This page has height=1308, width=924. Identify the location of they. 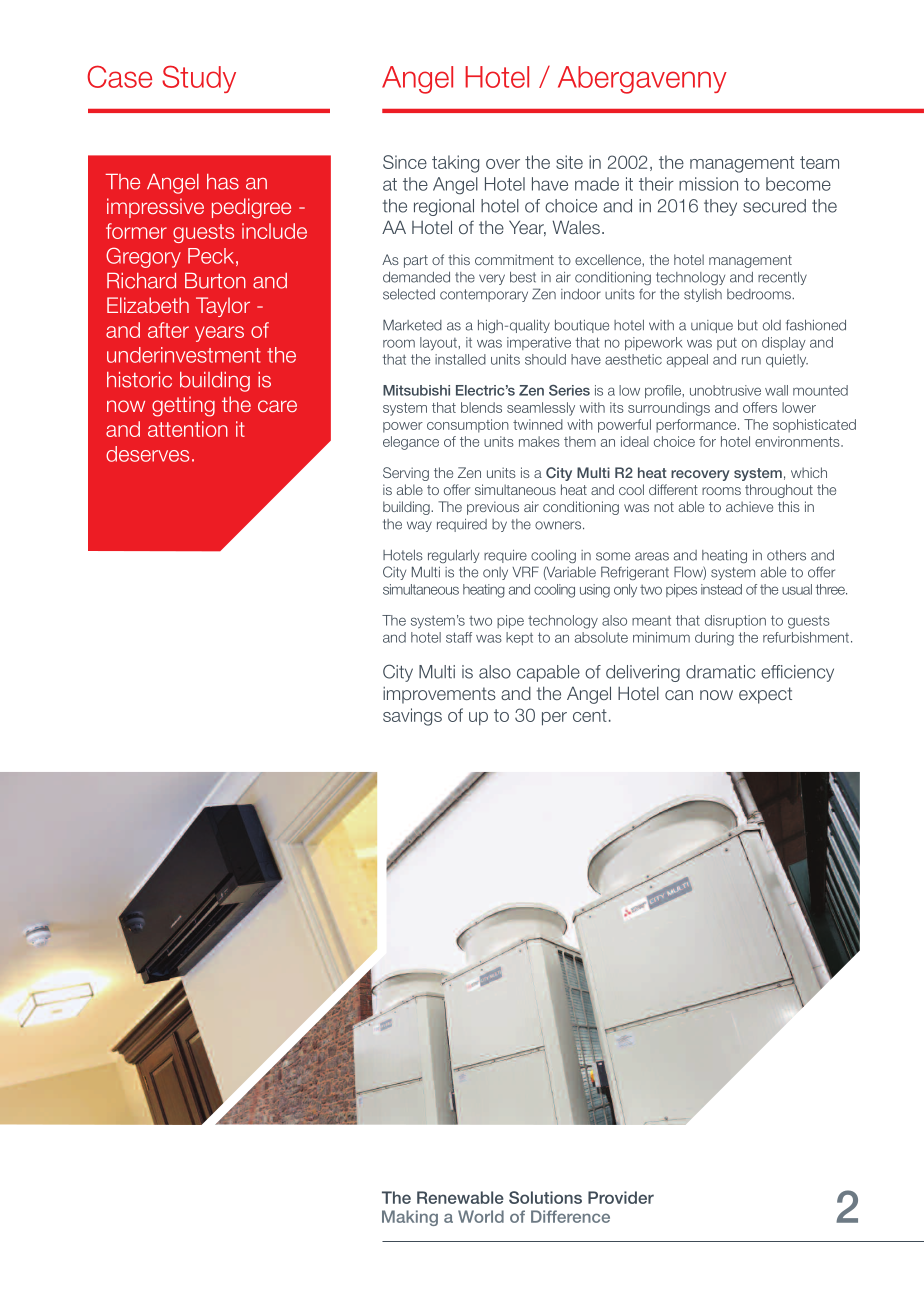
(720, 207).
